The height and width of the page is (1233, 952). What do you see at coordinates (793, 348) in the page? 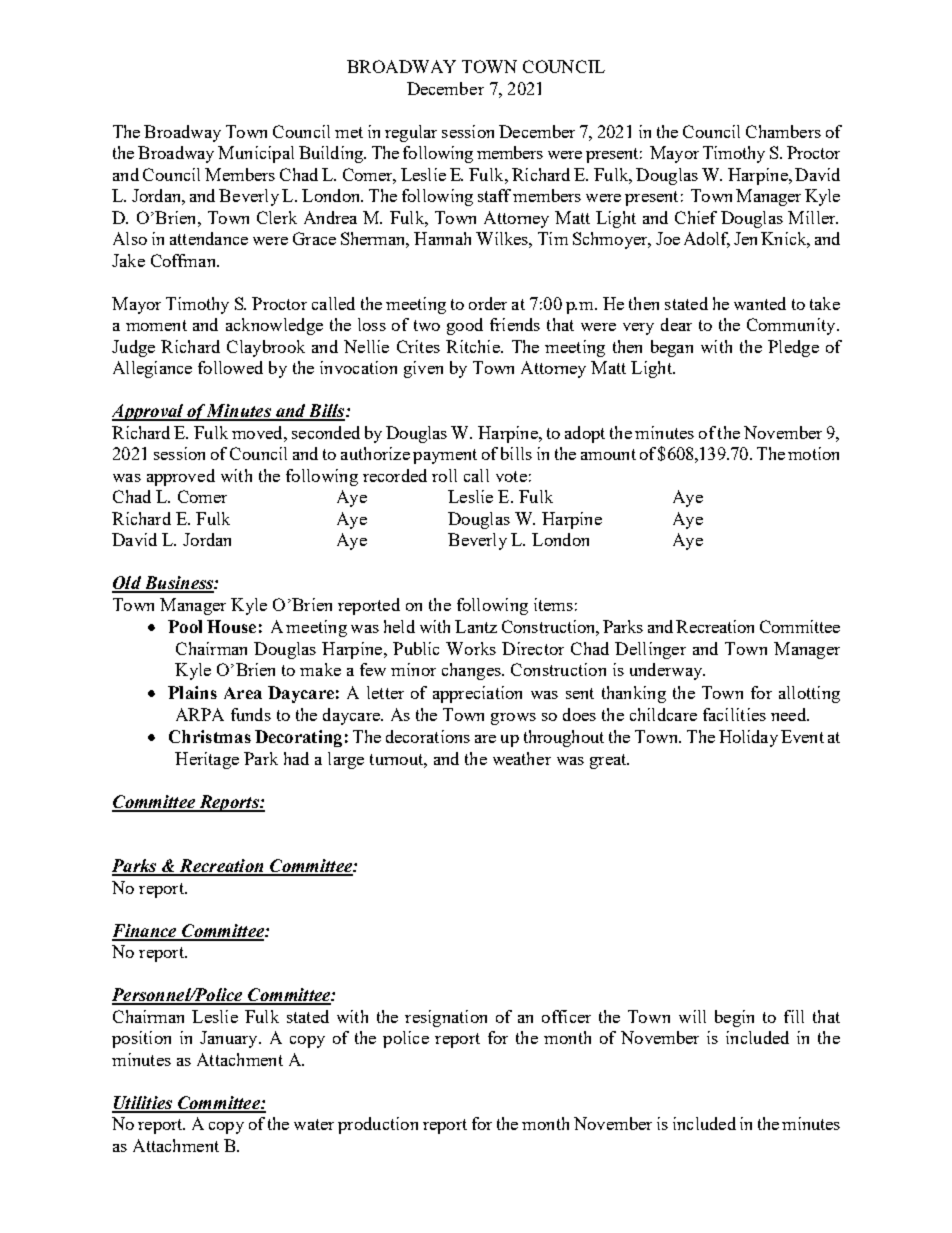
I see `Pledge` at bounding box center [793, 348].
